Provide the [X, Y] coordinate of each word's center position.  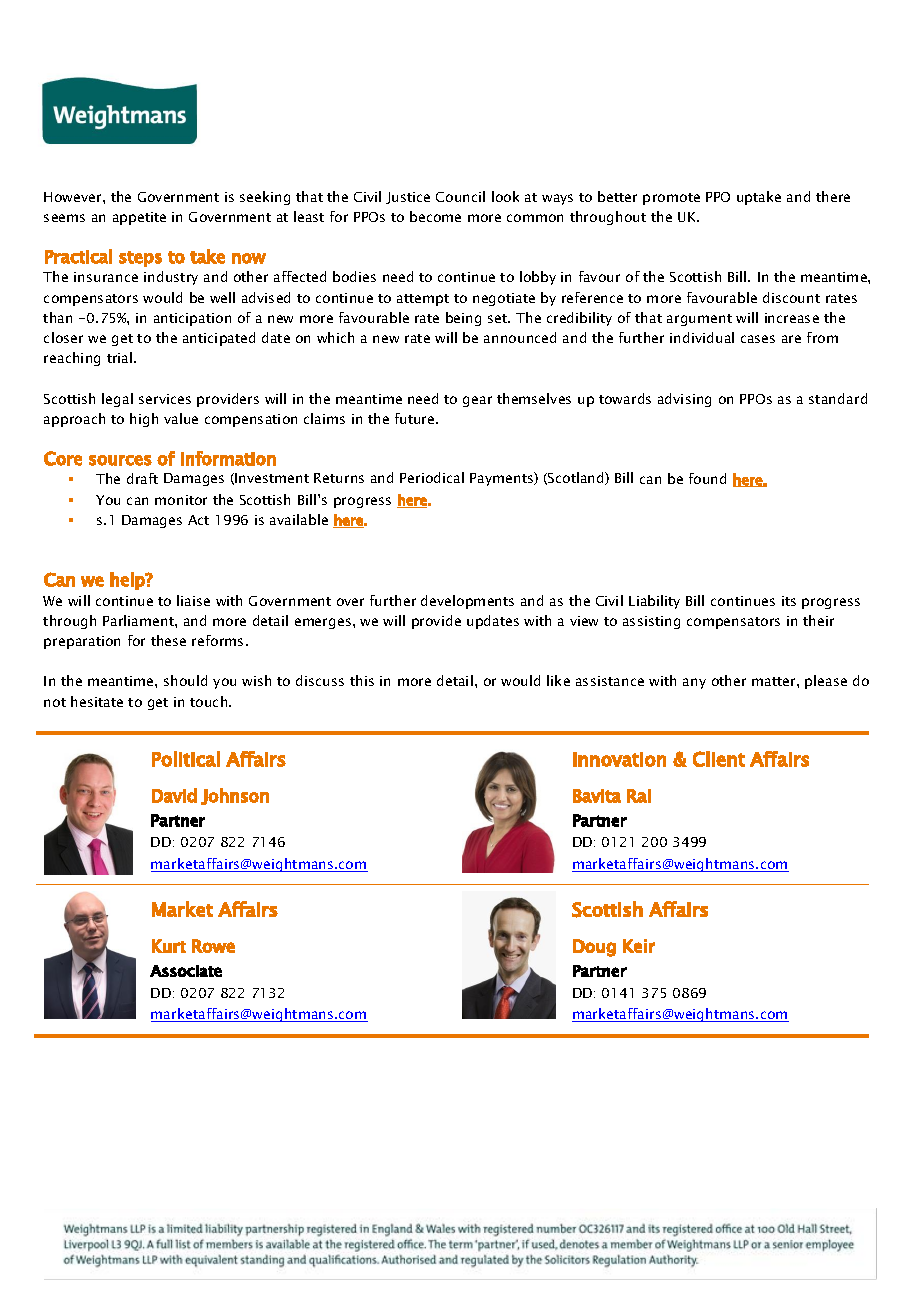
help [128, 581]
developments [467, 602]
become [435, 216]
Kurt [169, 946]
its [789, 601]
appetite [139, 218]
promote [671, 199]
